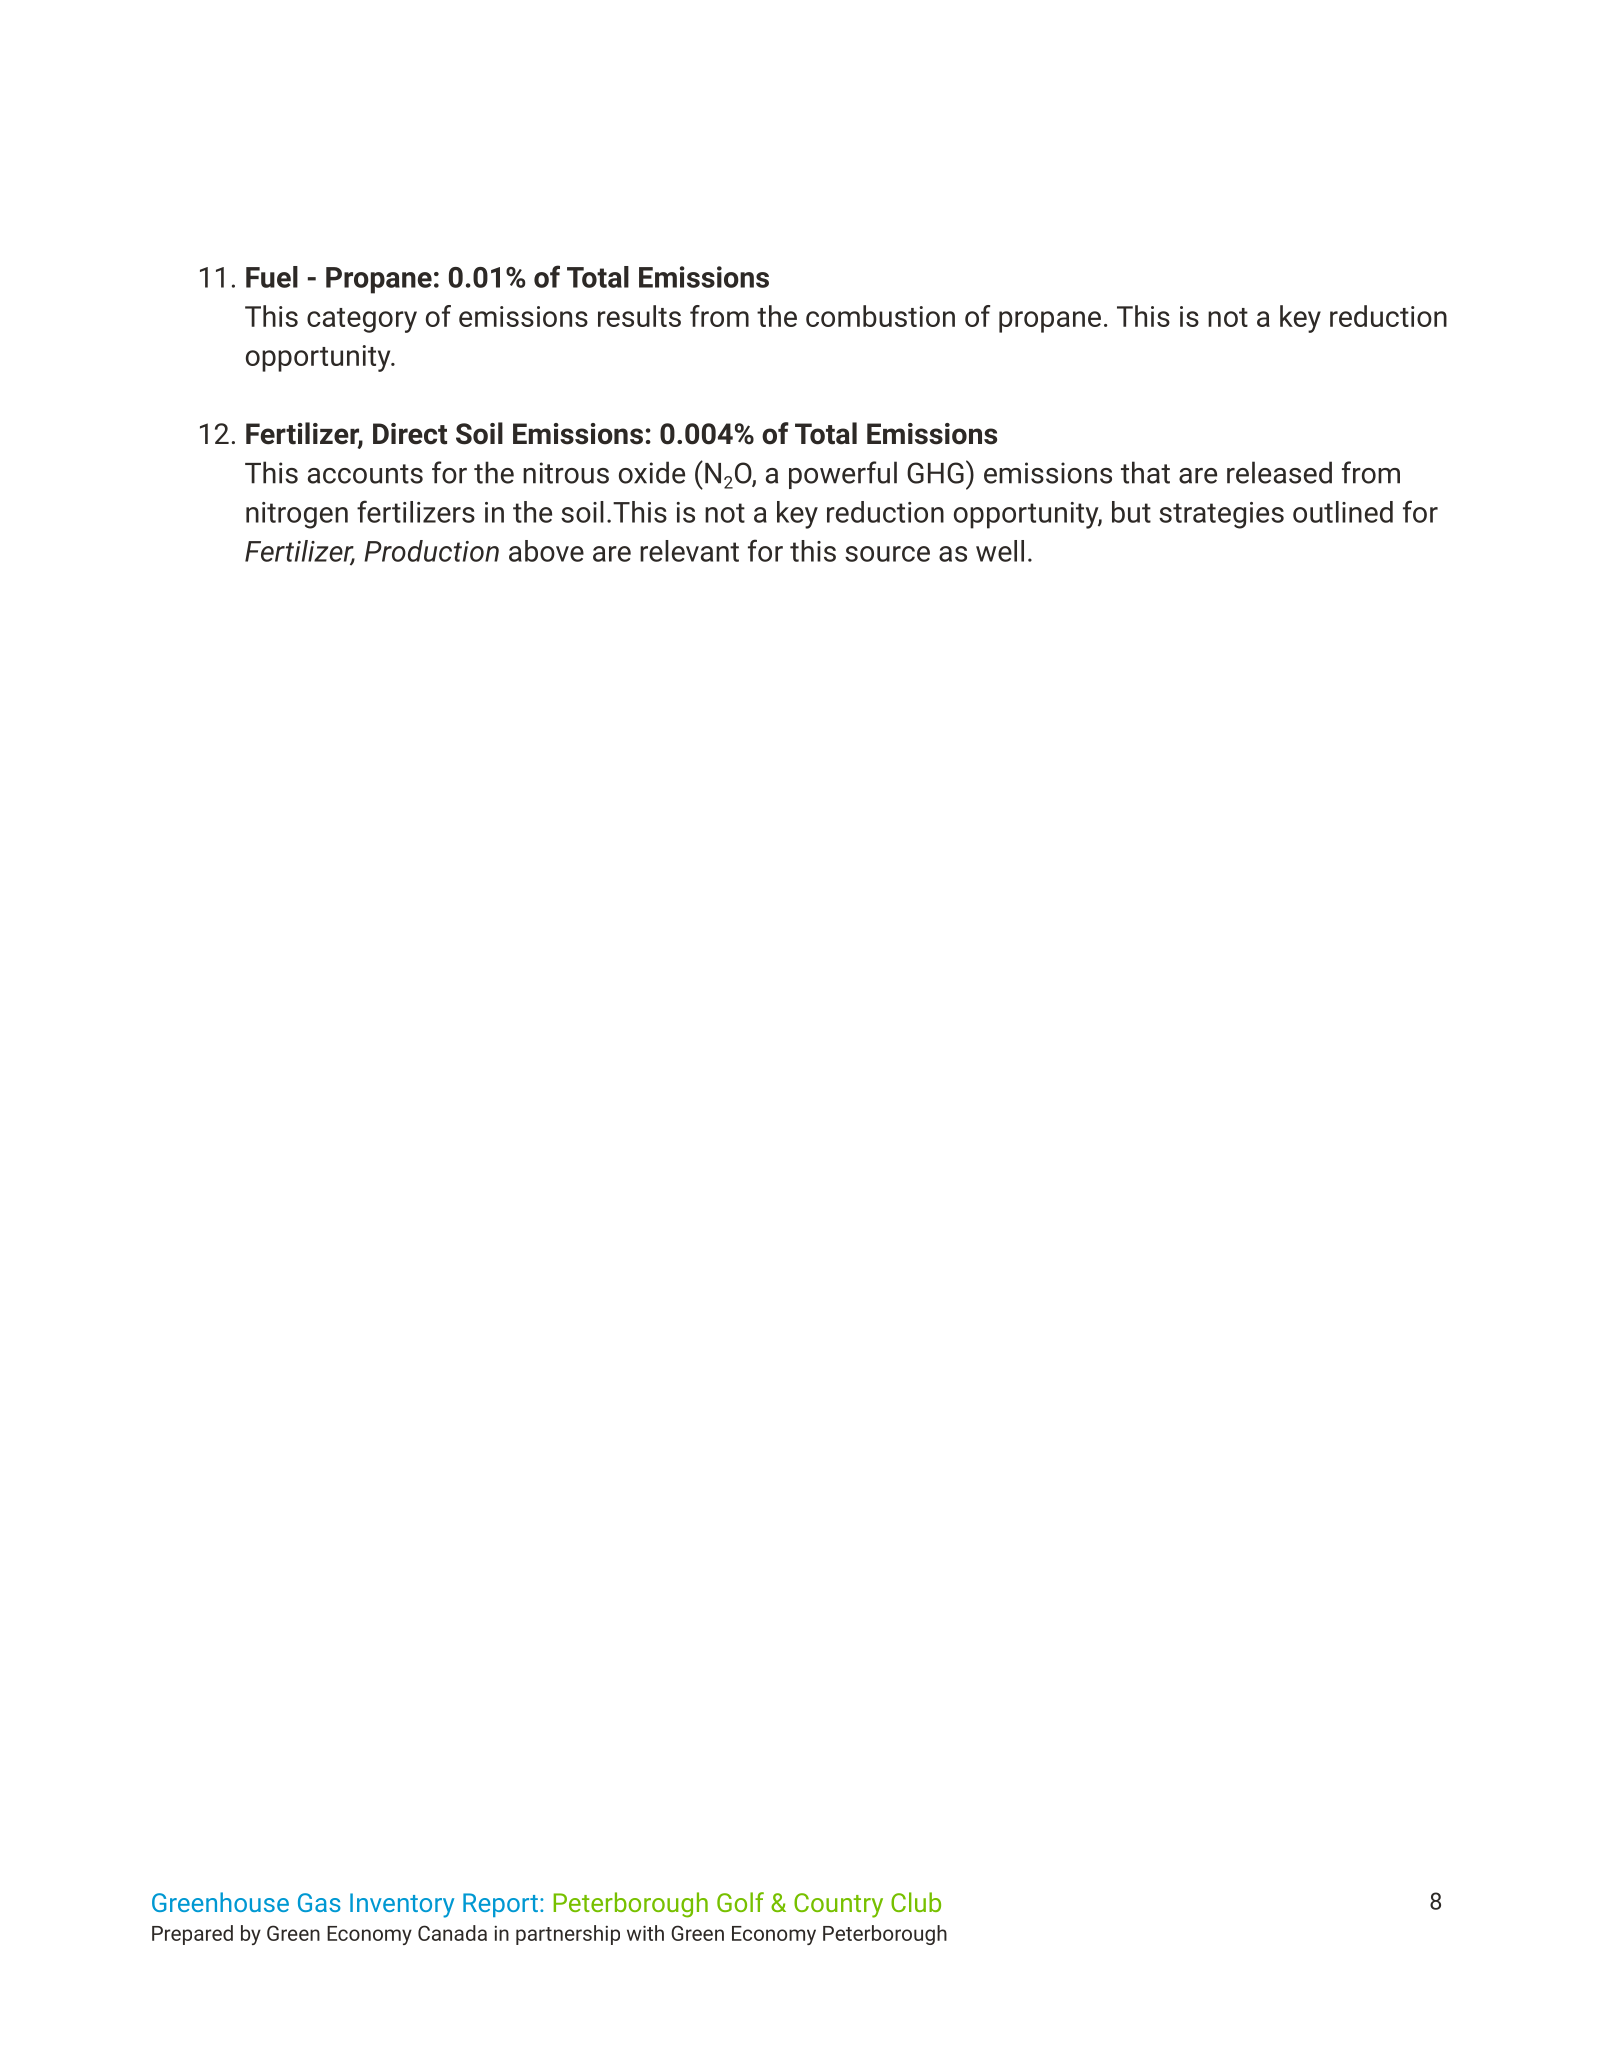  I want to click on category, so click(362, 320).
